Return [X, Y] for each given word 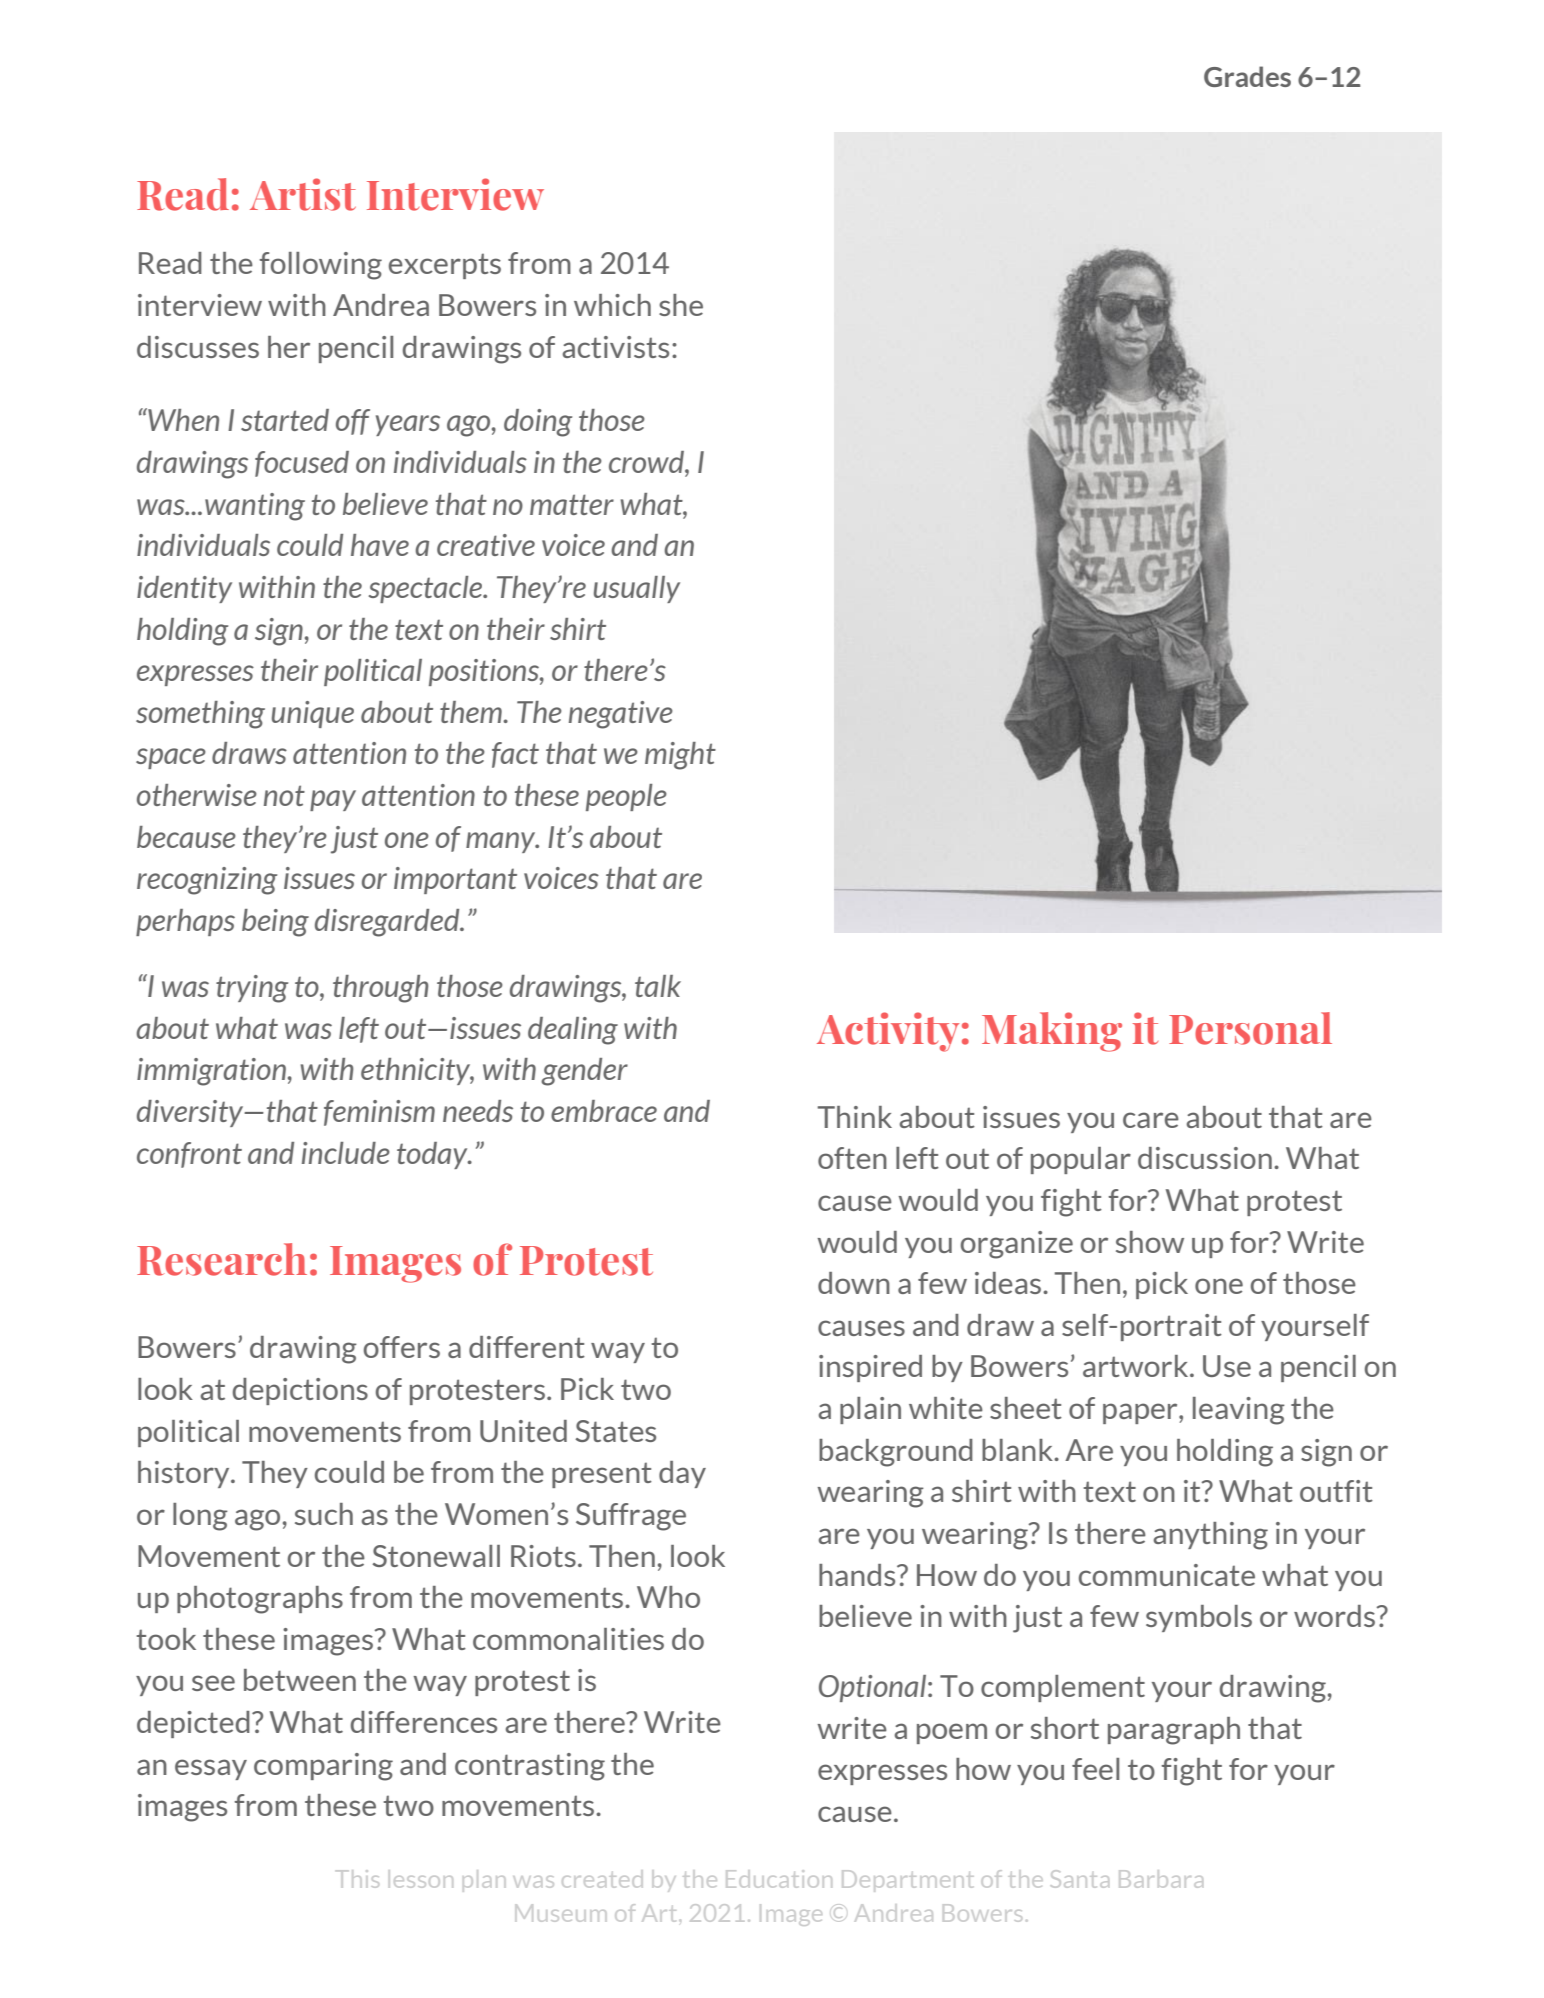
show [1150, 1242]
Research [222, 1259]
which [612, 305]
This [357, 1879]
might [680, 756]
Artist [303, 194]
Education [779, 1879]
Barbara [1161, 1879]
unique [313, 714]
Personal [1250, 1028]
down [854, 1283]
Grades [1247, 76]
